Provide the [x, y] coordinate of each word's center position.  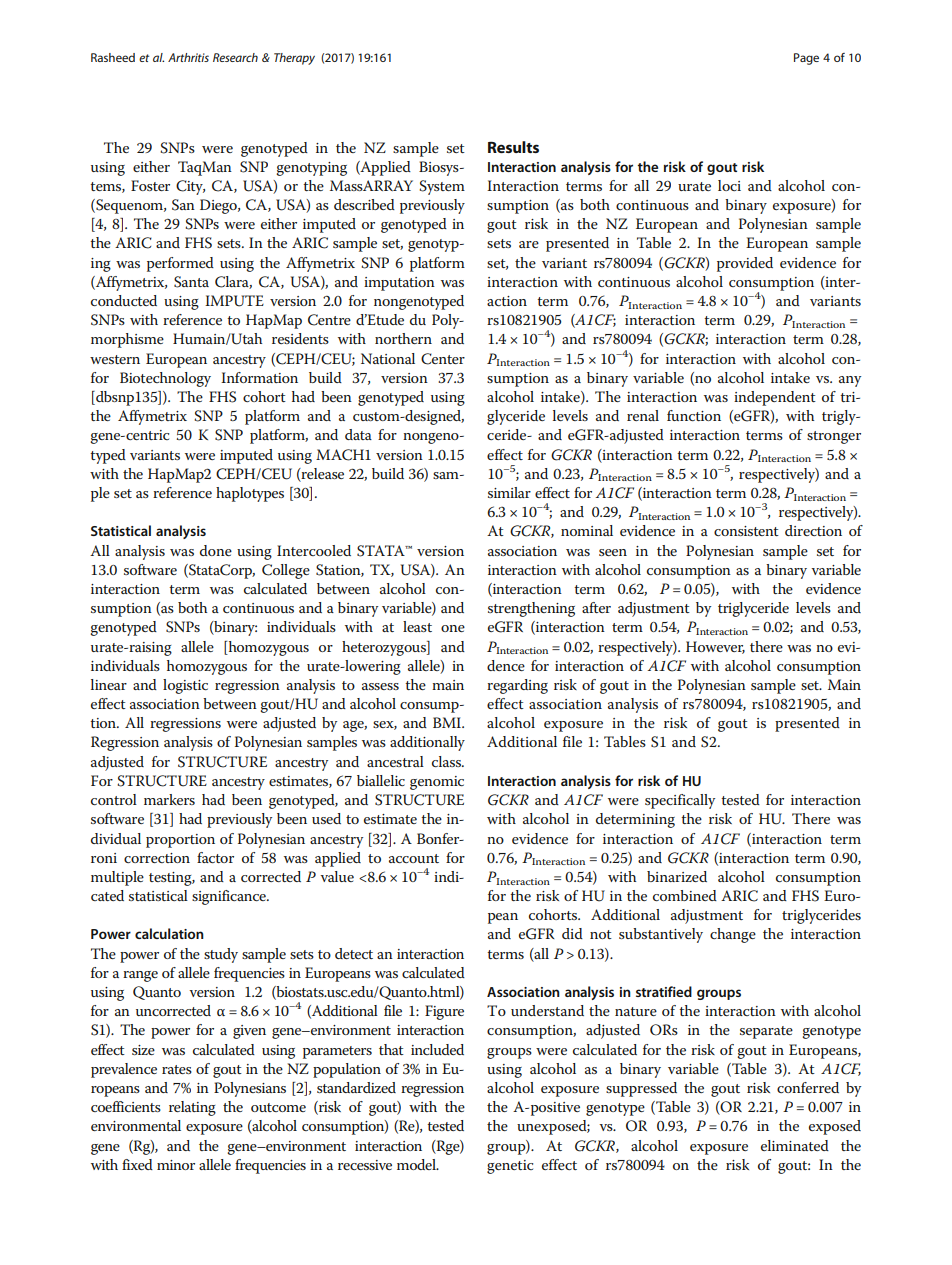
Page [806, 59]
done [216, 550]
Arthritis [188, 57]
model [417, 1164]
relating [192, 1108]
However [715, 647]
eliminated [795, 1145]
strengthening [531, 609]
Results [513, 147]
